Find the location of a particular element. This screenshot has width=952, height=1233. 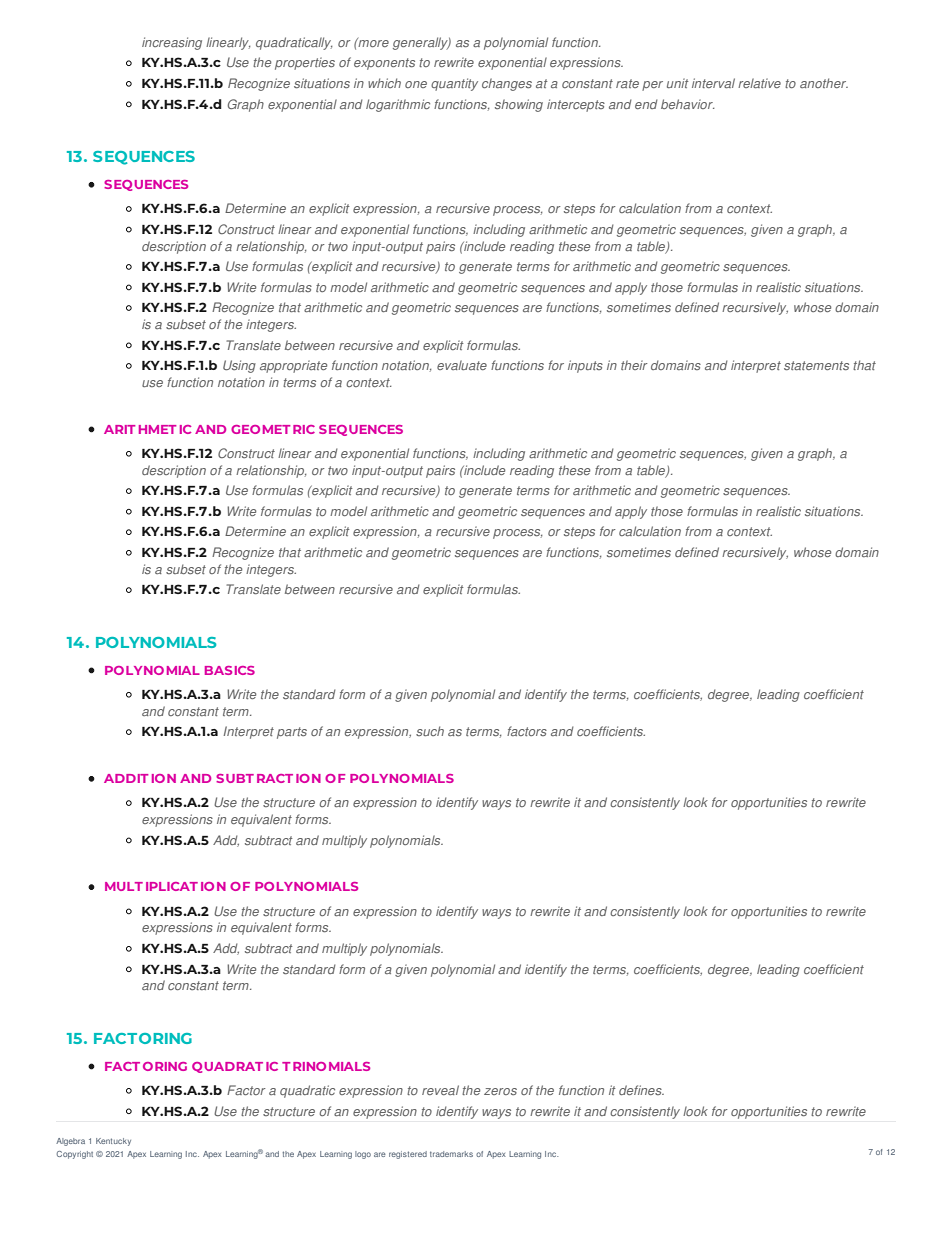

Using is located at coordinates (239, 366).
